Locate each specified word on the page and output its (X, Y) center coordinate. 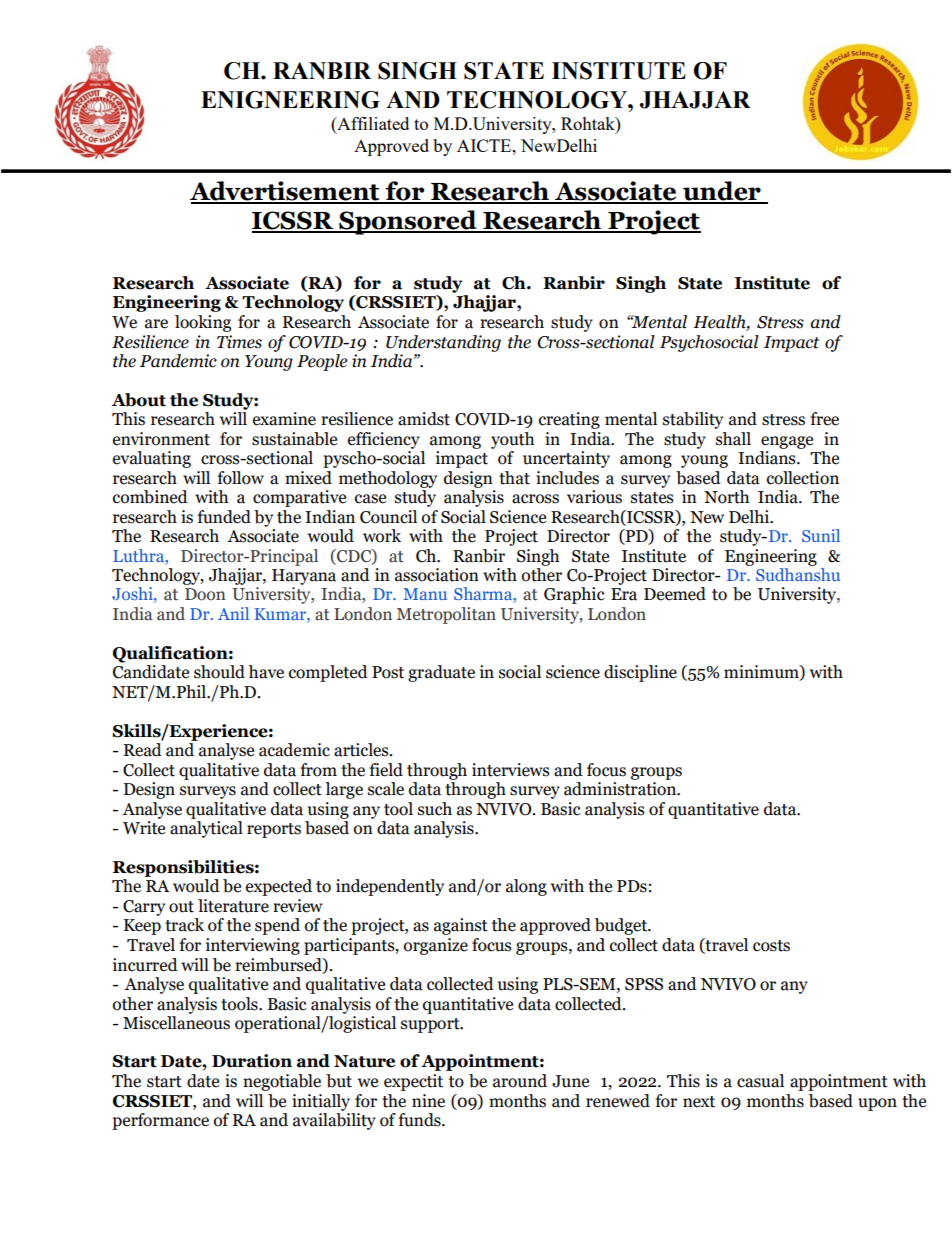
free (824, 419)
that (514, 478)
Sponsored (408, 222)
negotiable (282, 1082)
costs (771, 946)
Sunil (821, 535)
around (520, 1081)
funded (224, 517)
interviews (510, 770)
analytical (206, 828)
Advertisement (286, 192)
